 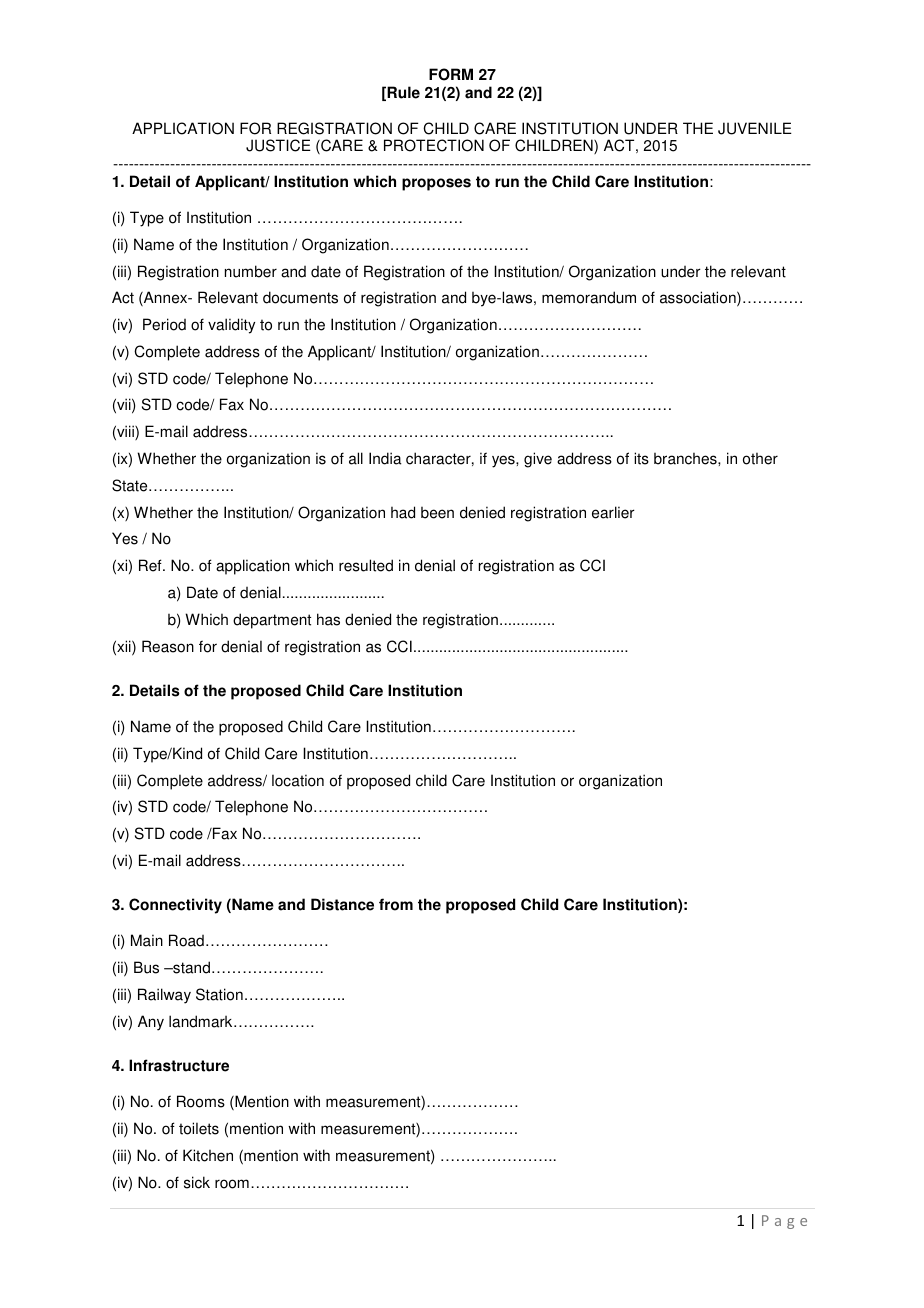 What do you see at coordinates (199, 1128) in the screenshot?
I see `toilets` at bounding box center [199, 1128].
